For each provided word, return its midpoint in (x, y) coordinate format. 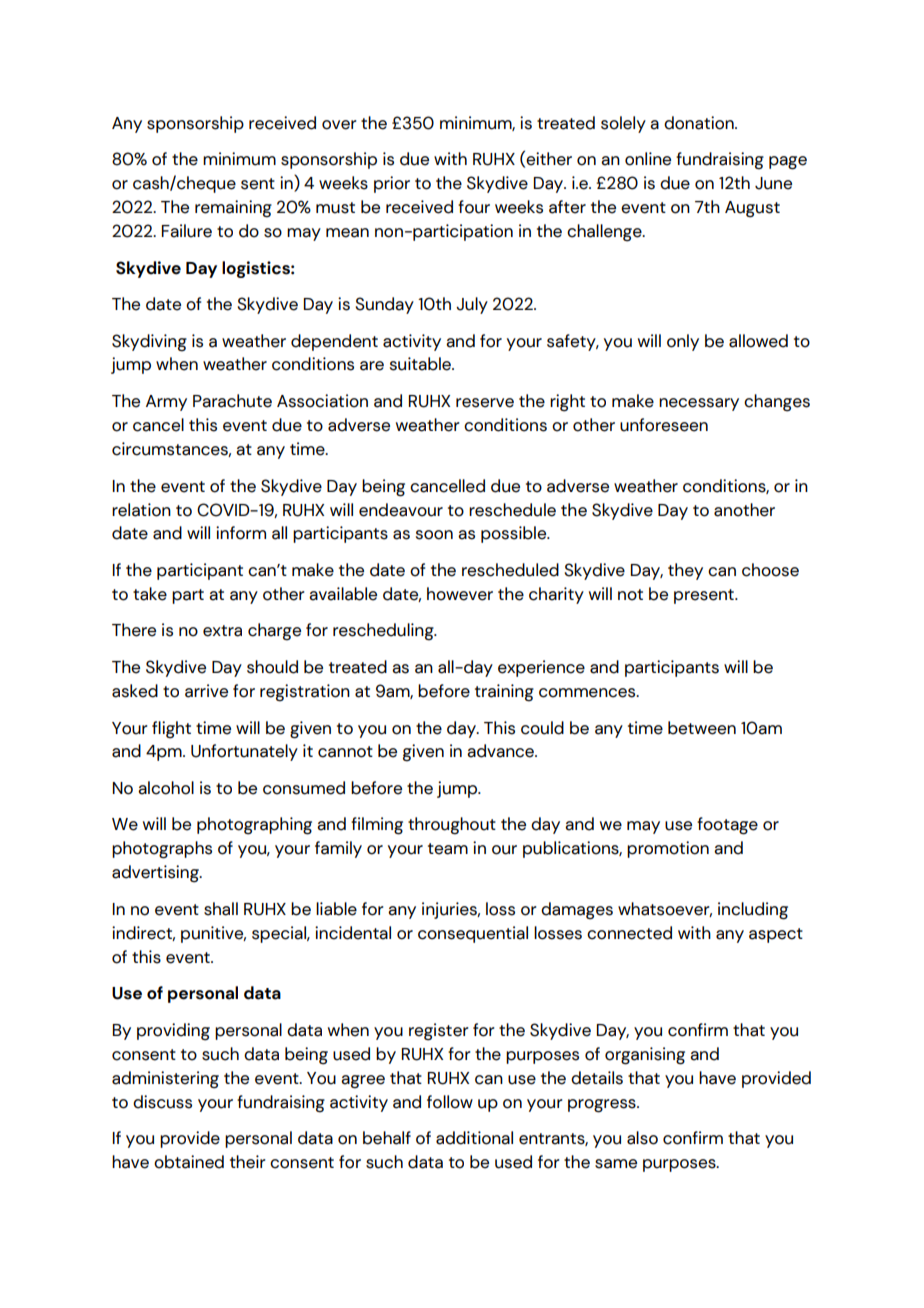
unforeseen (664, 425)
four (474, 207)
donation (700, 123)
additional (474, 1138)
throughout (452, 826)
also (642, 1138)
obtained (189, 1162)
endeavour (401, 510)
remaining (233, 209)
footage (727, 826)
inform (241, 533)
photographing (254, 826)
